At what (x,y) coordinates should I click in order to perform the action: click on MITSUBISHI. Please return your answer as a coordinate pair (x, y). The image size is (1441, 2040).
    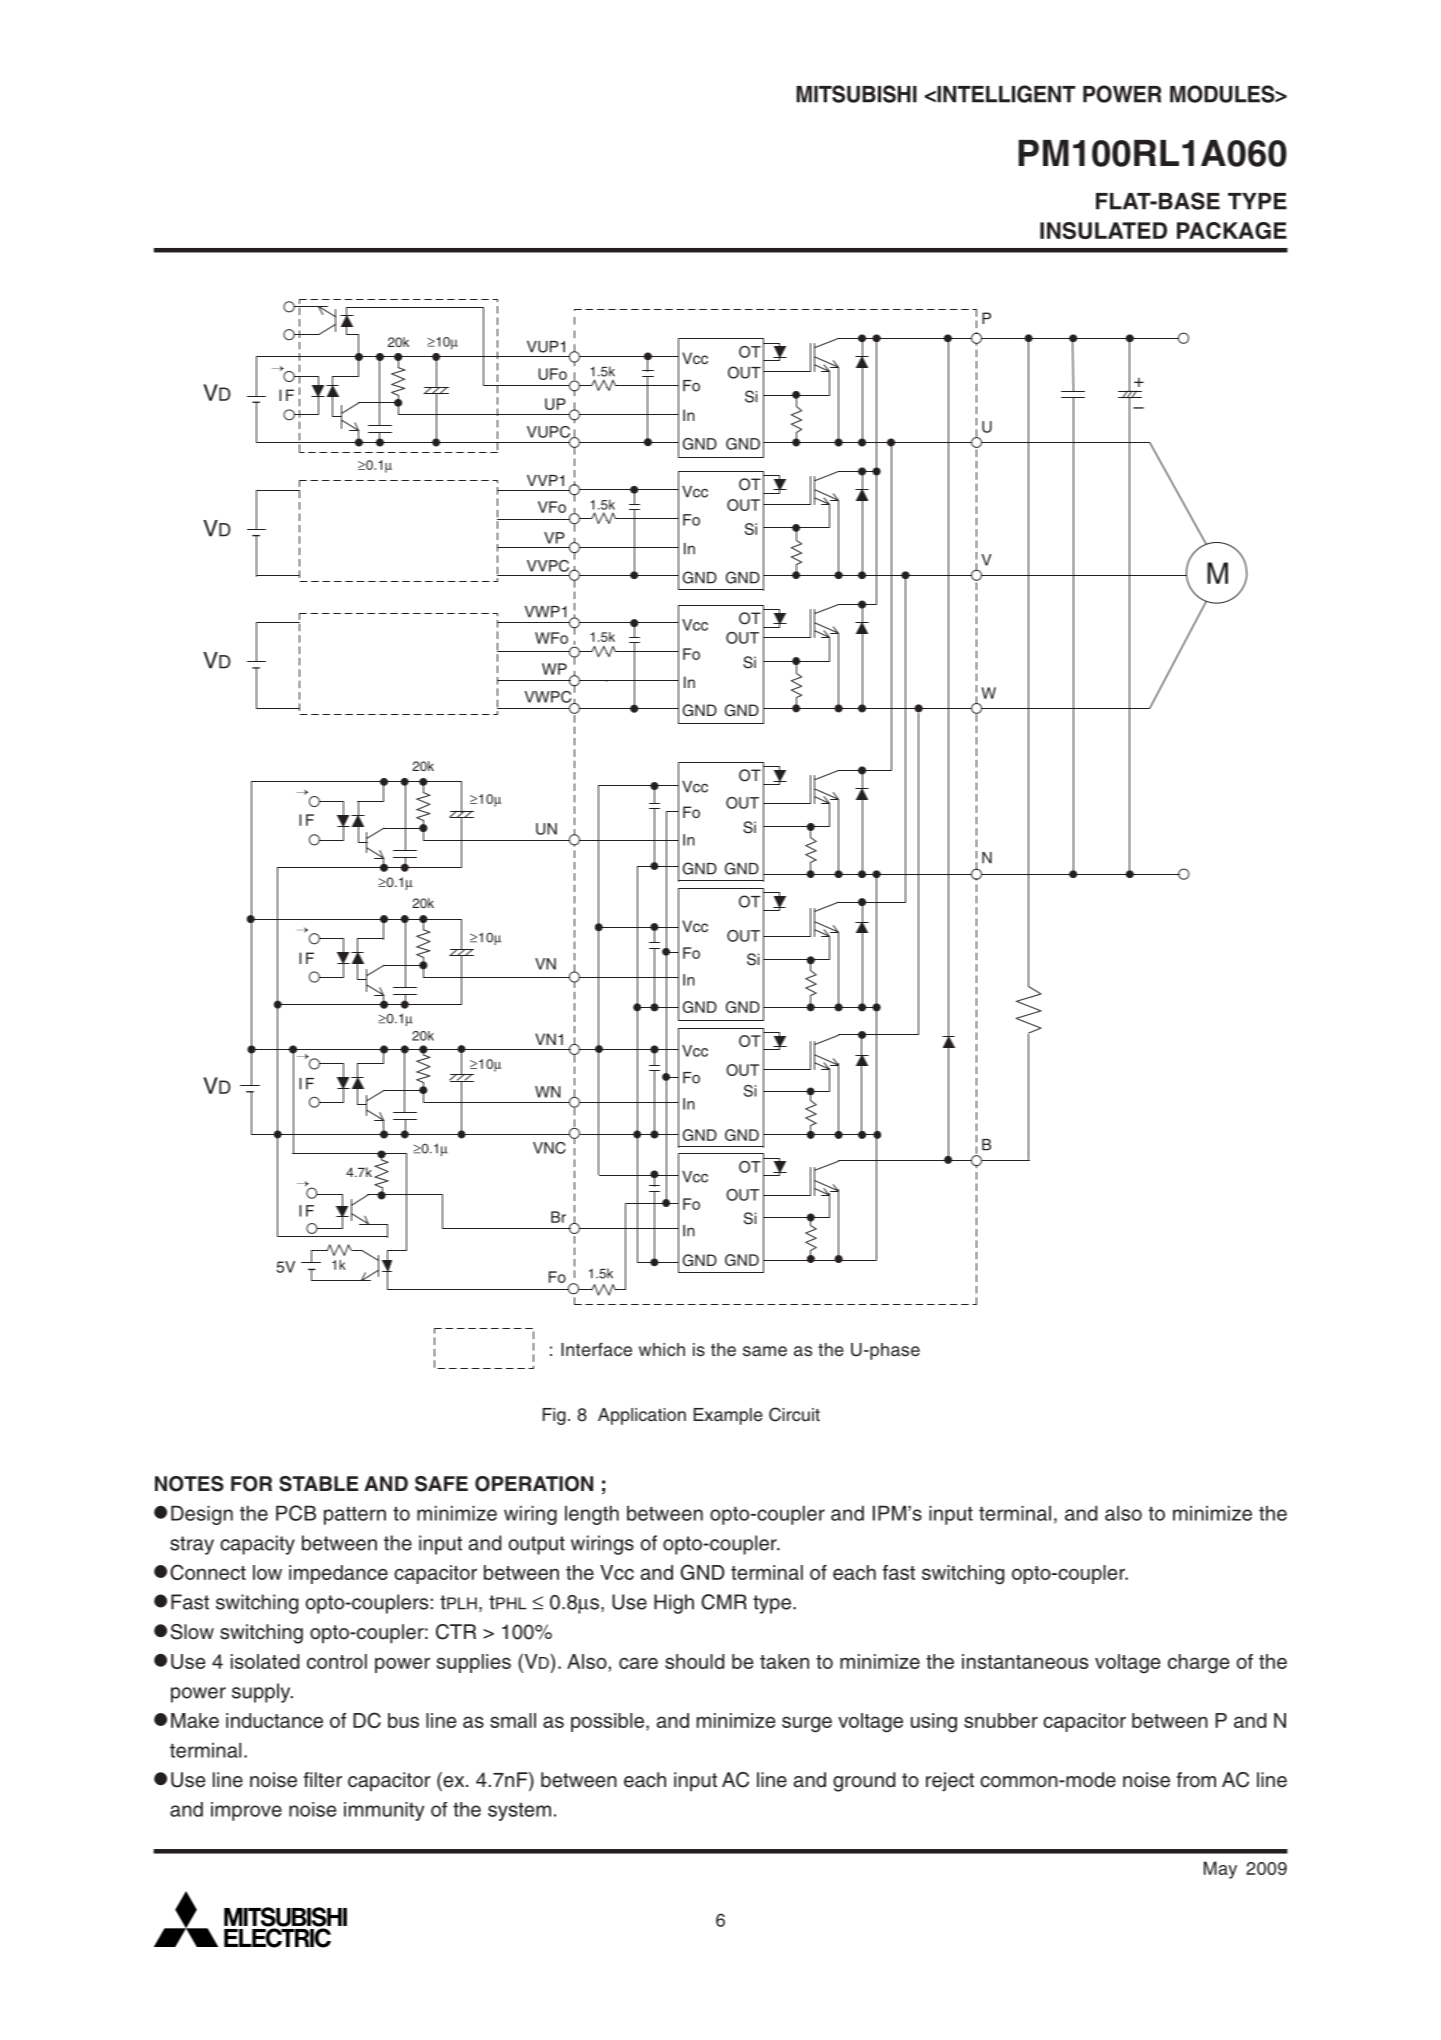
    Looking at the image, I should click on (856, 94).
